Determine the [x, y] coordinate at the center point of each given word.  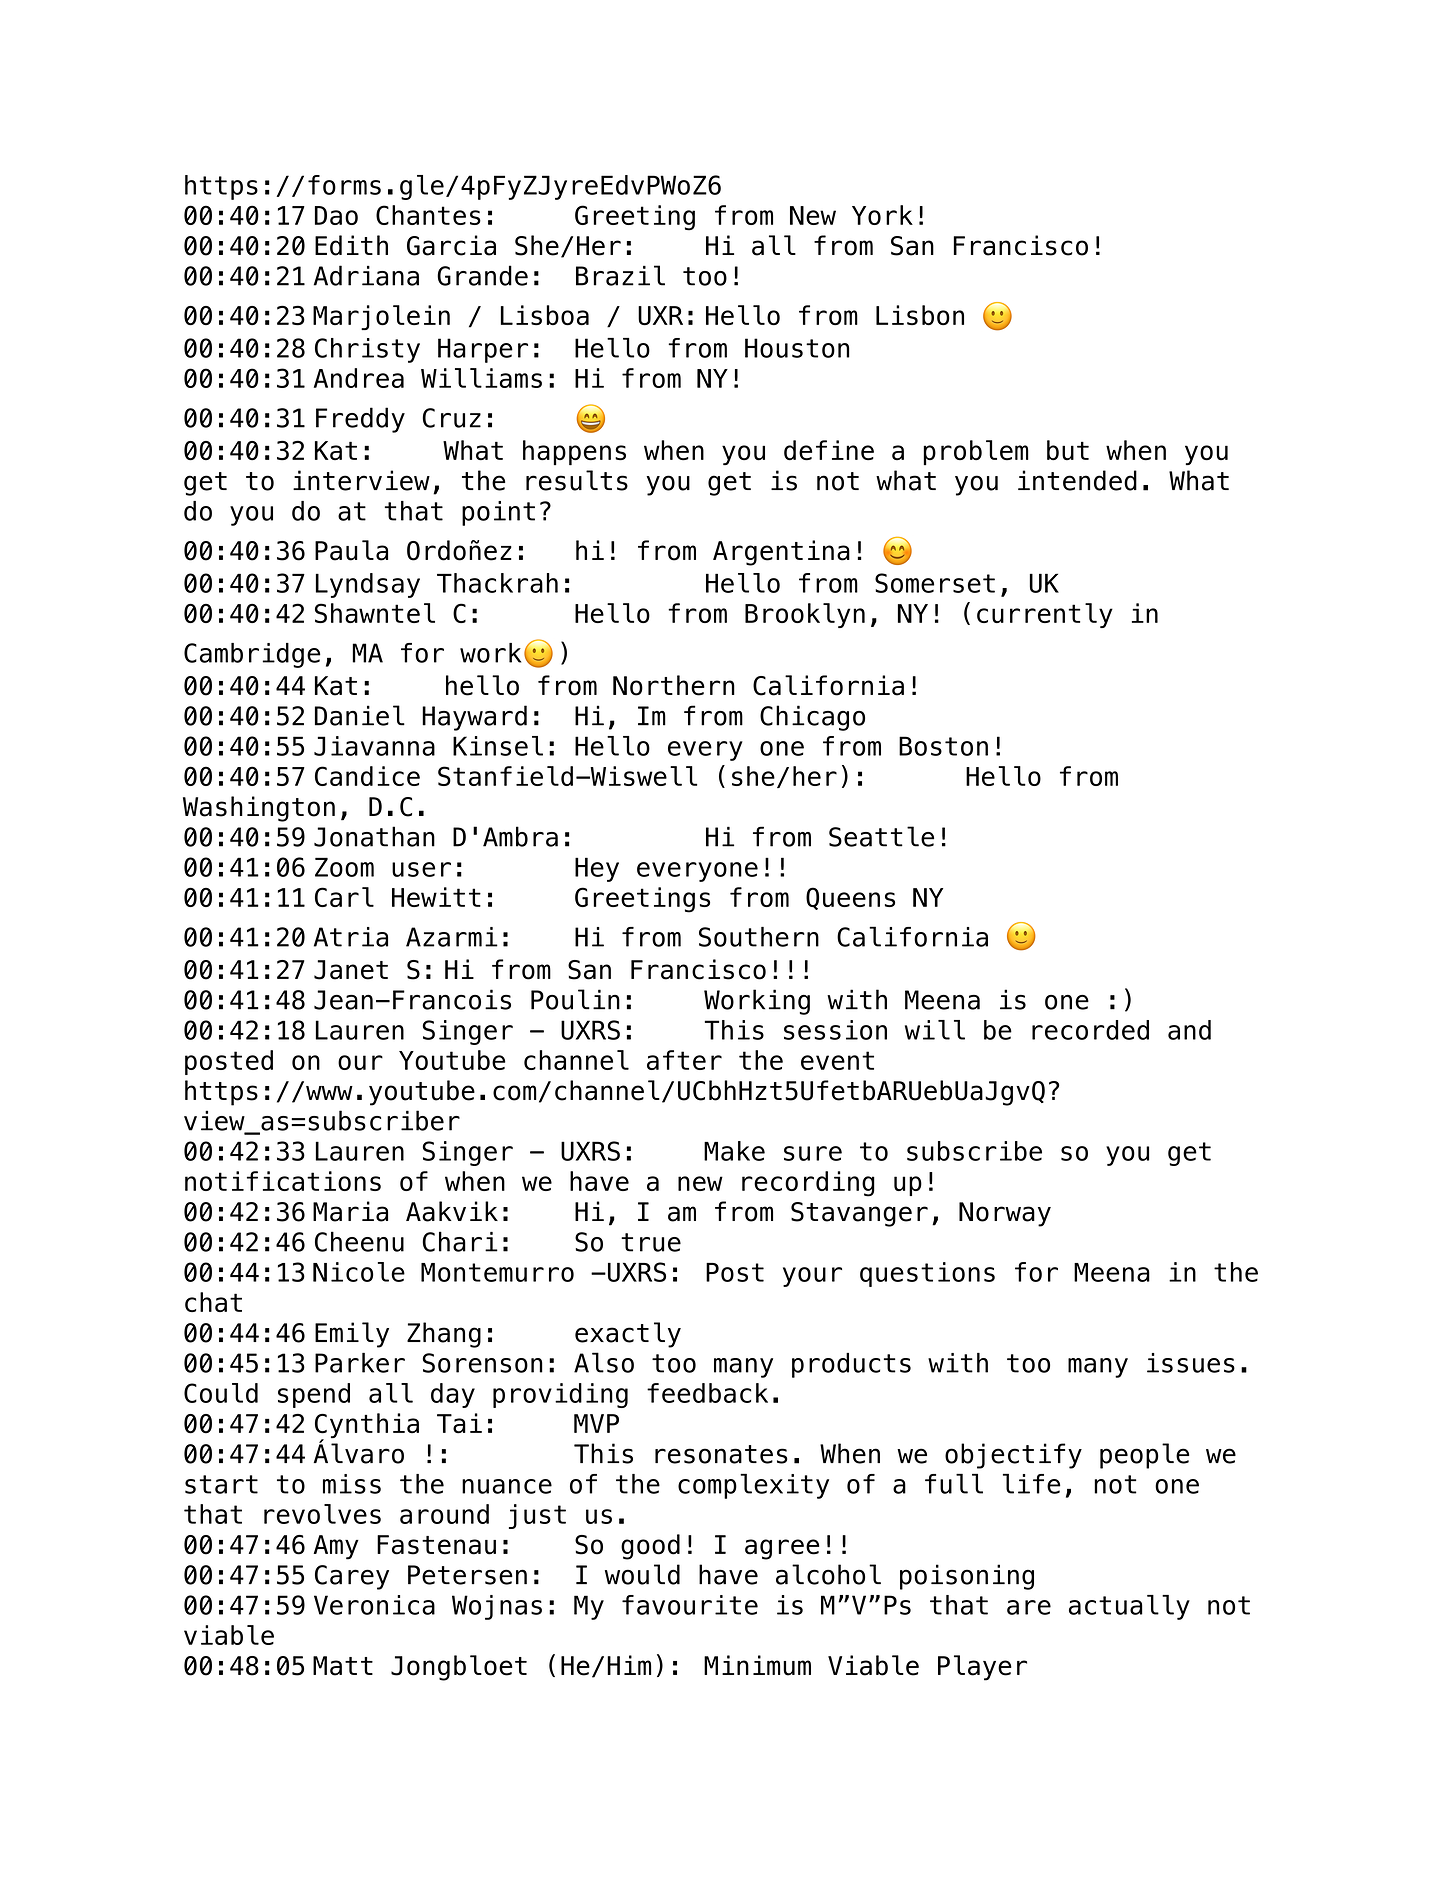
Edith [351, 245]
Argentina [781, 553]
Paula [351, 550]
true [651, 1242]
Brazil [620, 275]
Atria [351, 937]
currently [1045, 615]
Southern [759, 937]
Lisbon [920, 315]
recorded [1090, 1030]
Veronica [374, 1605]
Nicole [359, 1272]
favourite [690, 1605]
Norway [1005, 1214]
